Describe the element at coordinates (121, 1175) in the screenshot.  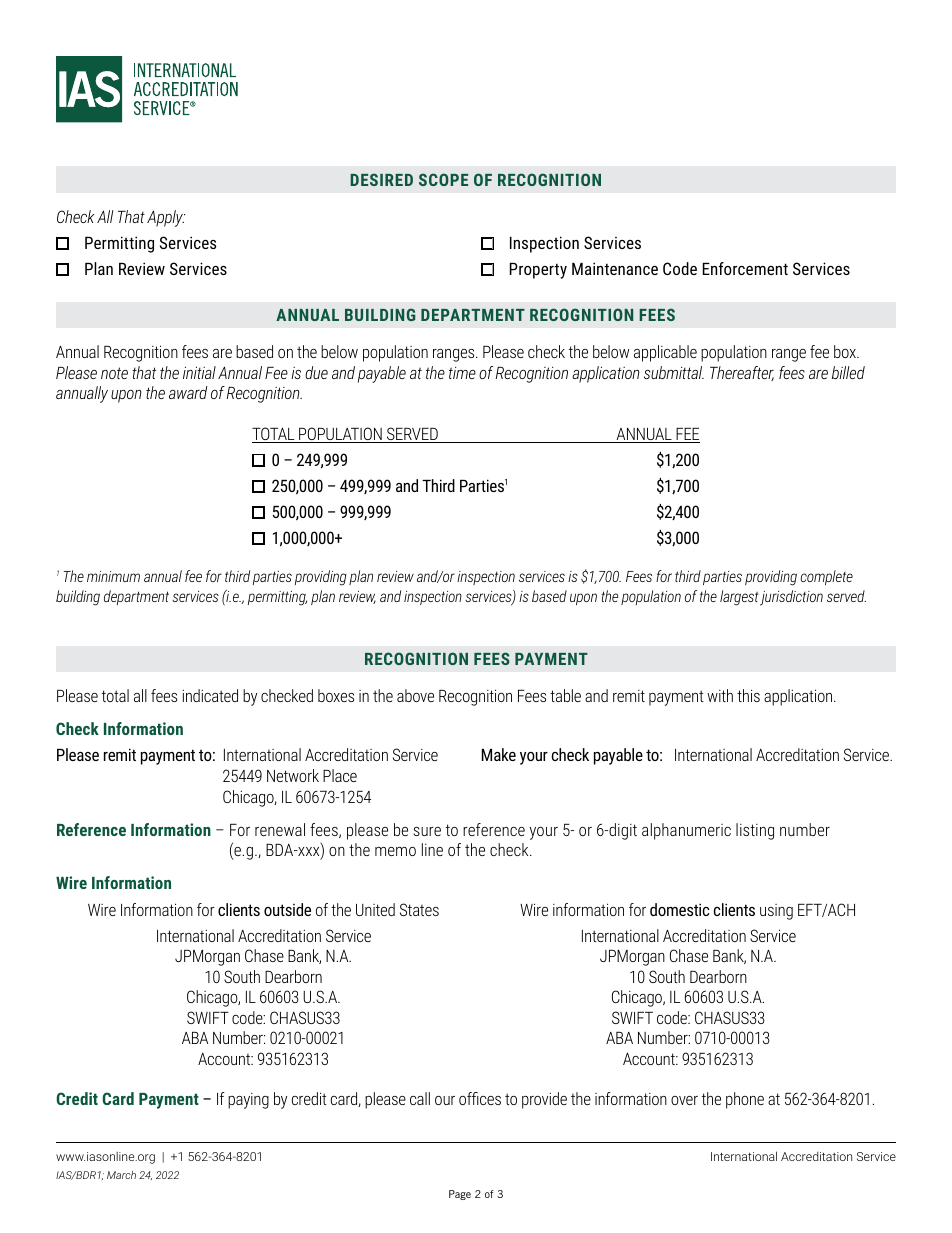
I see `March` at that location.
